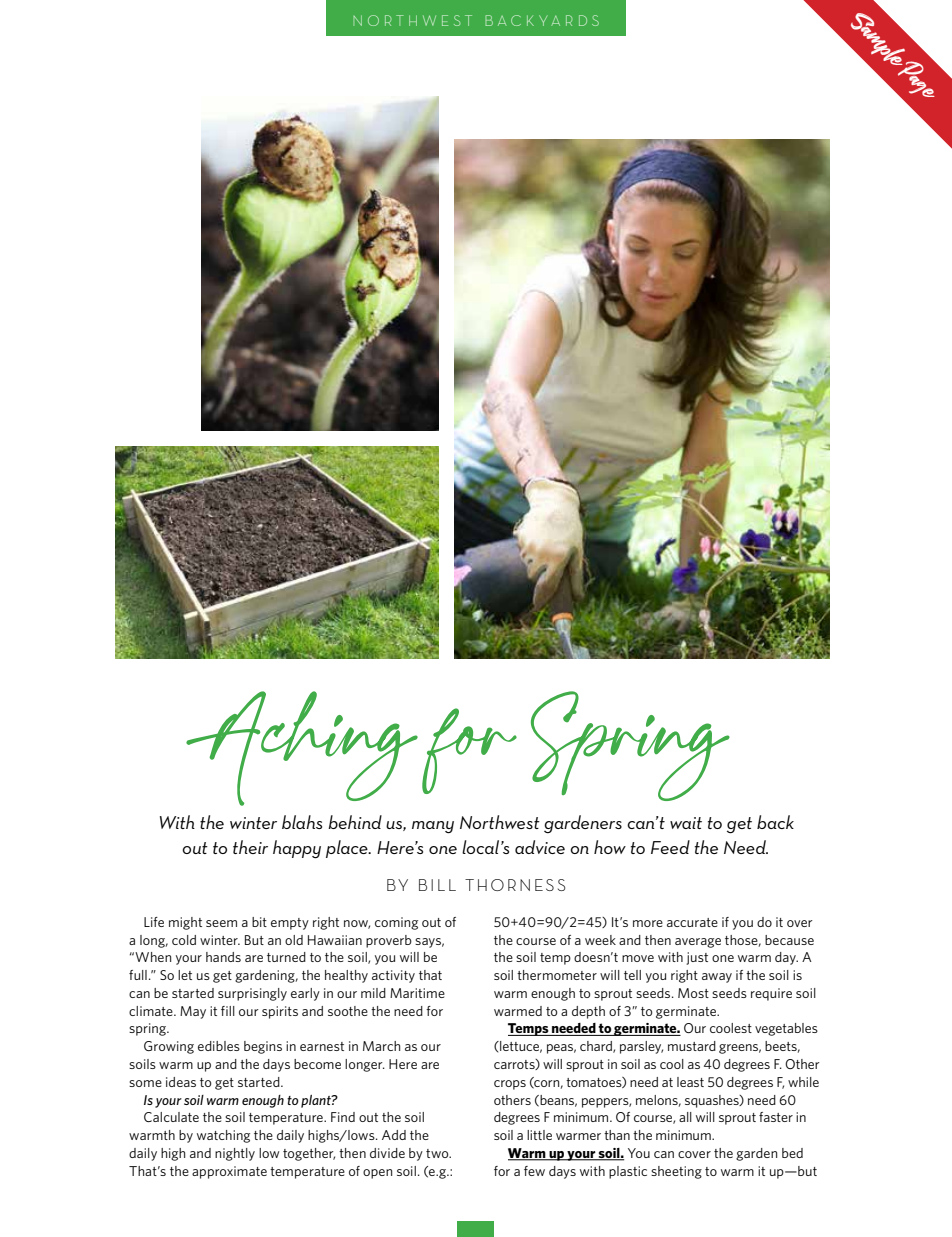 The width and height of the page is (952, 1237). What do you see at coordinates (250, 847) in the page?
I see `their` at bounding box center [250, 847].
